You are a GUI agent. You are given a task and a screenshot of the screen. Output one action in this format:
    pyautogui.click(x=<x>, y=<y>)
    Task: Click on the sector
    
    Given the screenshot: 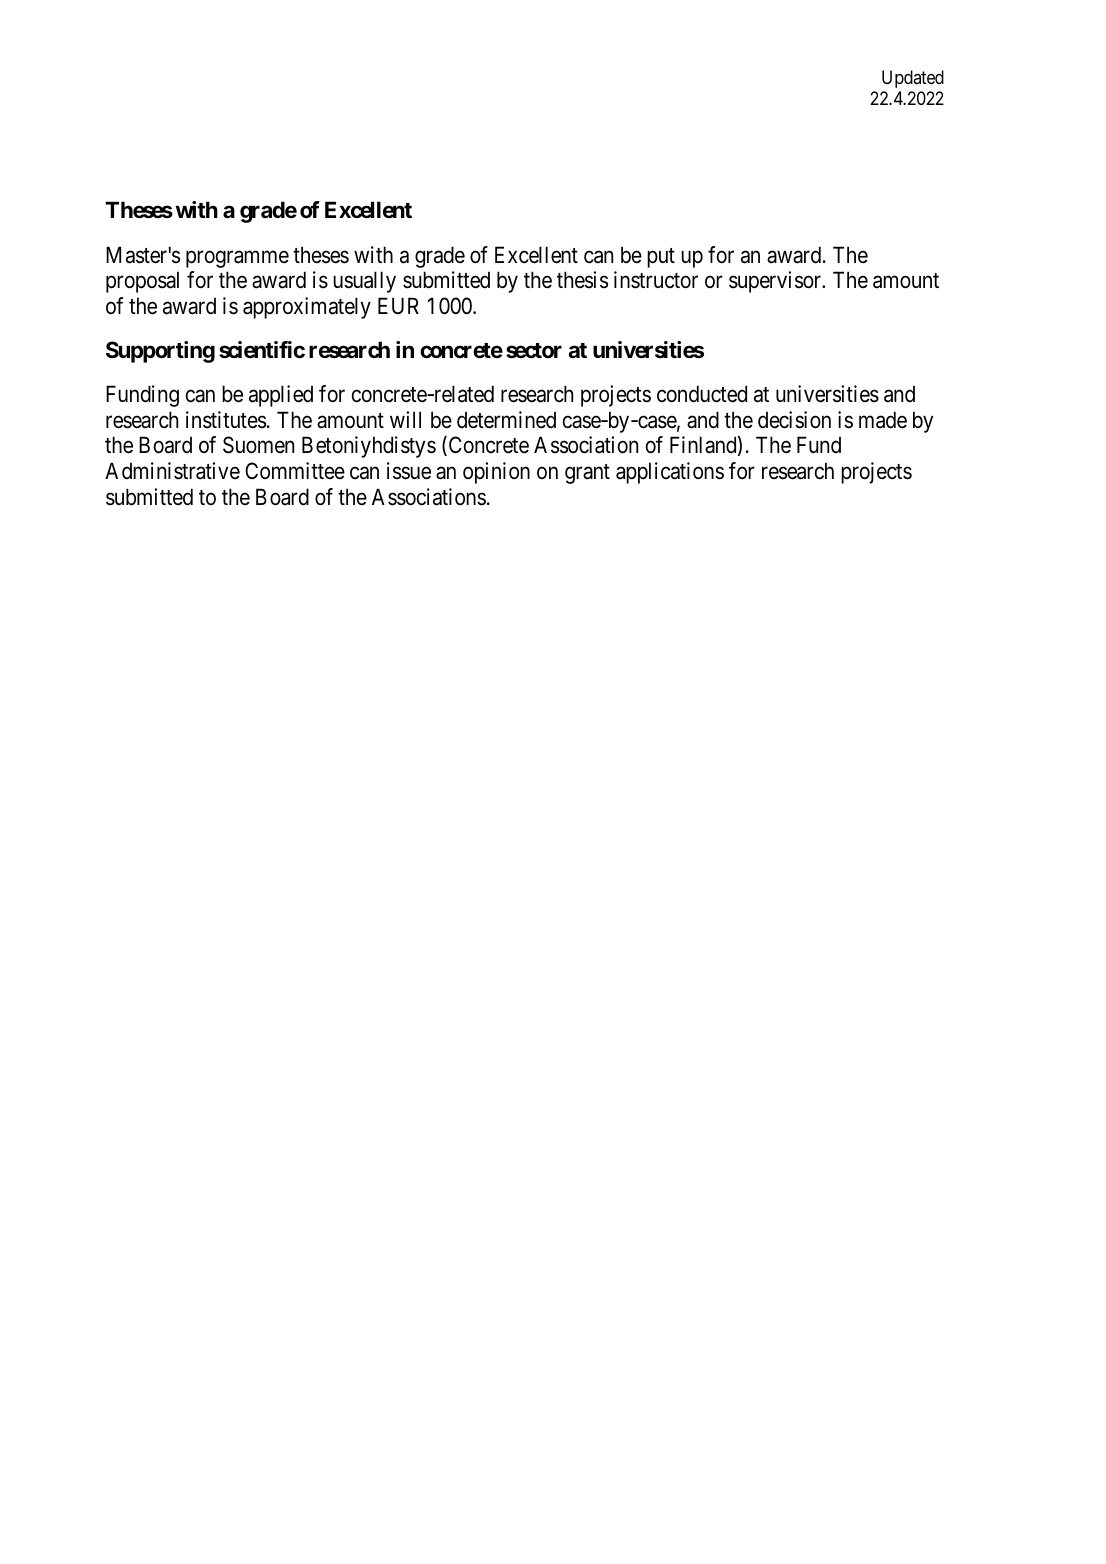 What is the action you would take?
    pyautogui.click(x=534, y=351)
